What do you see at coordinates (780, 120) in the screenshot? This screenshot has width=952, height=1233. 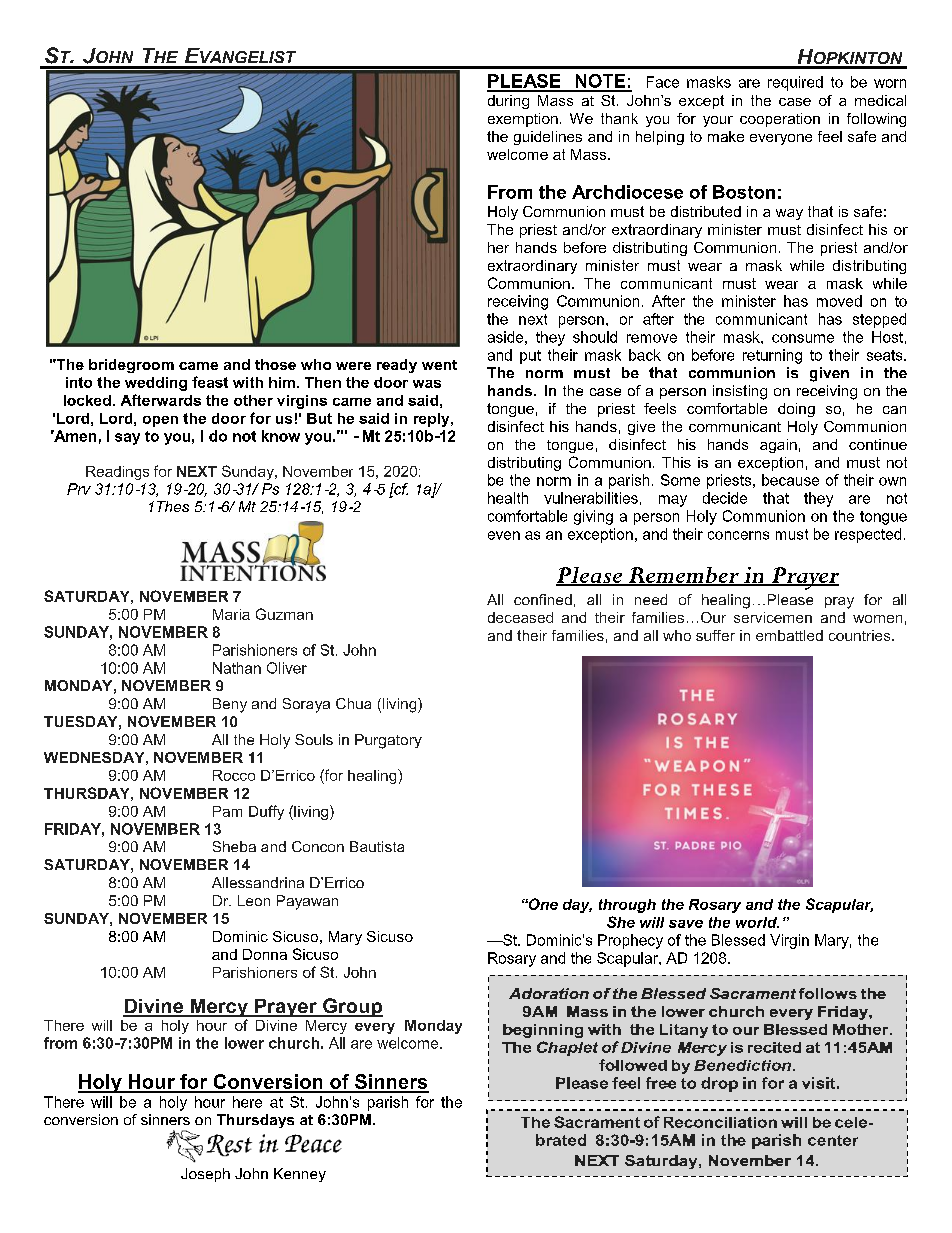 I see `cooperation` at bounding box center [780, 120].
